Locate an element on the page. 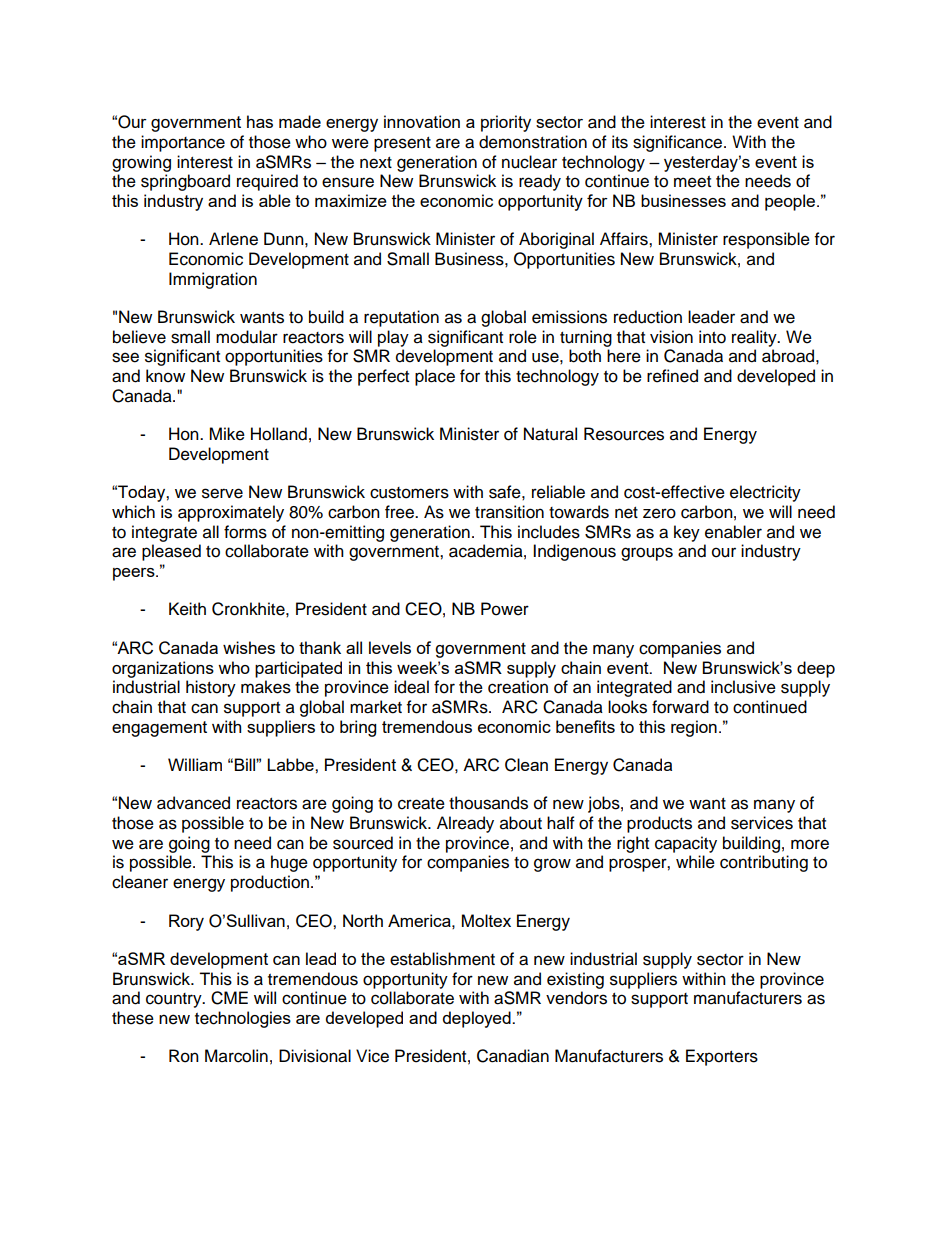 The width and height of the image is (952, 1233). key is located at coordinates (687, 533).
